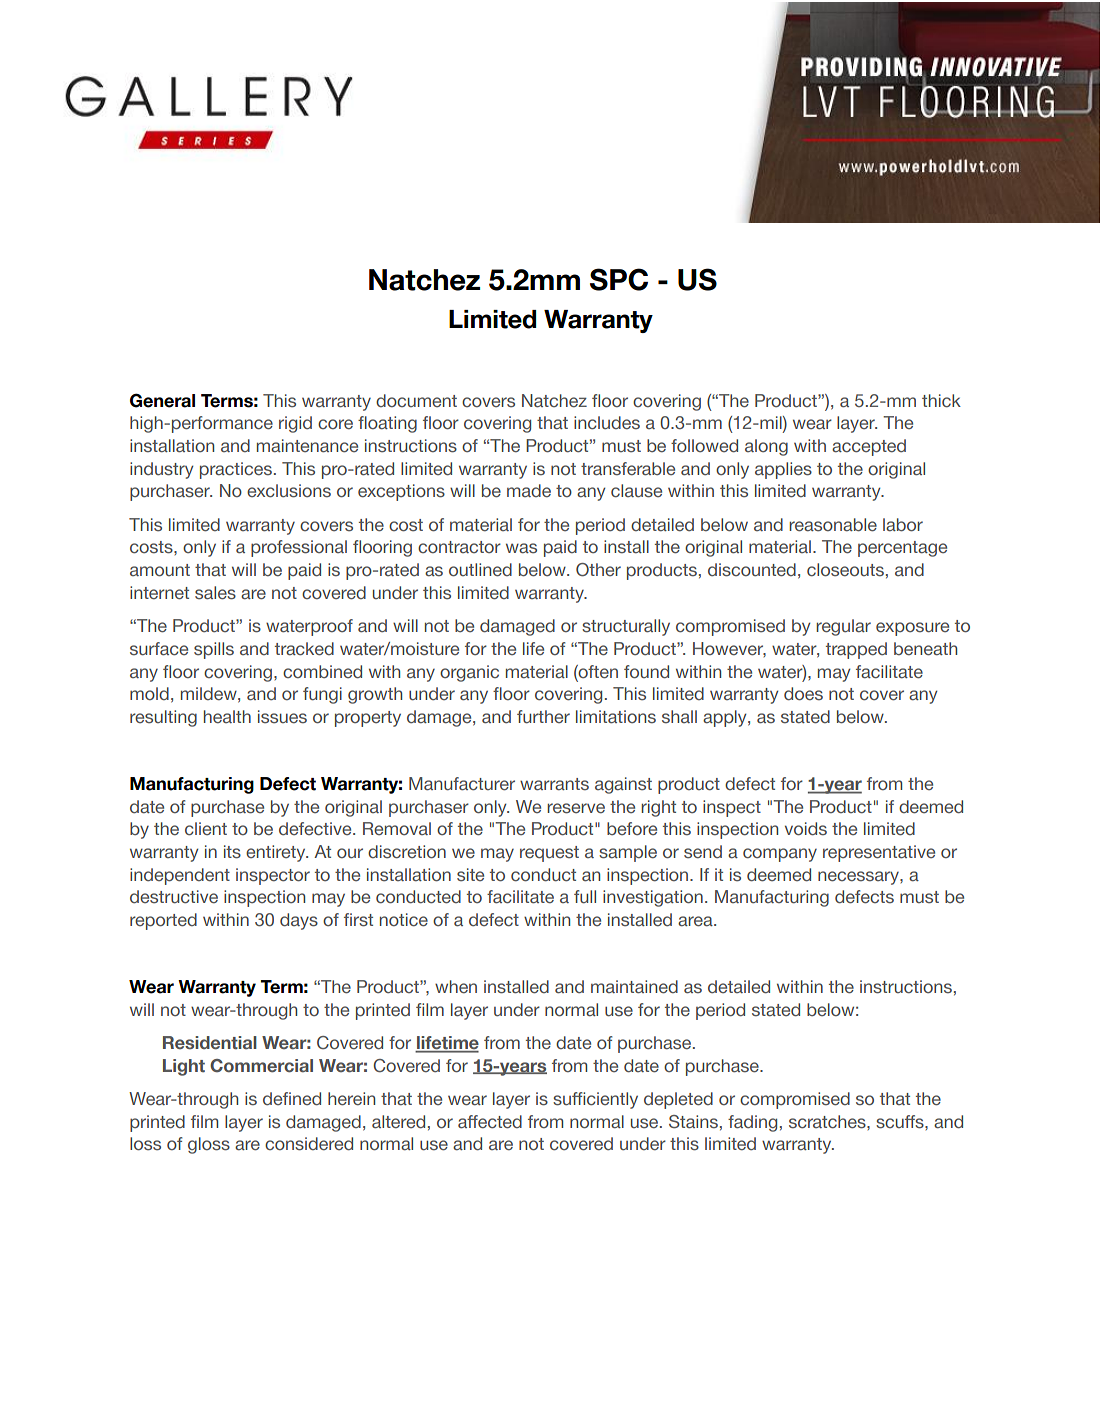 Image resolution: width=1101 pixels, height=1425 pixels. I want to click on thick, so click(941, 400).
